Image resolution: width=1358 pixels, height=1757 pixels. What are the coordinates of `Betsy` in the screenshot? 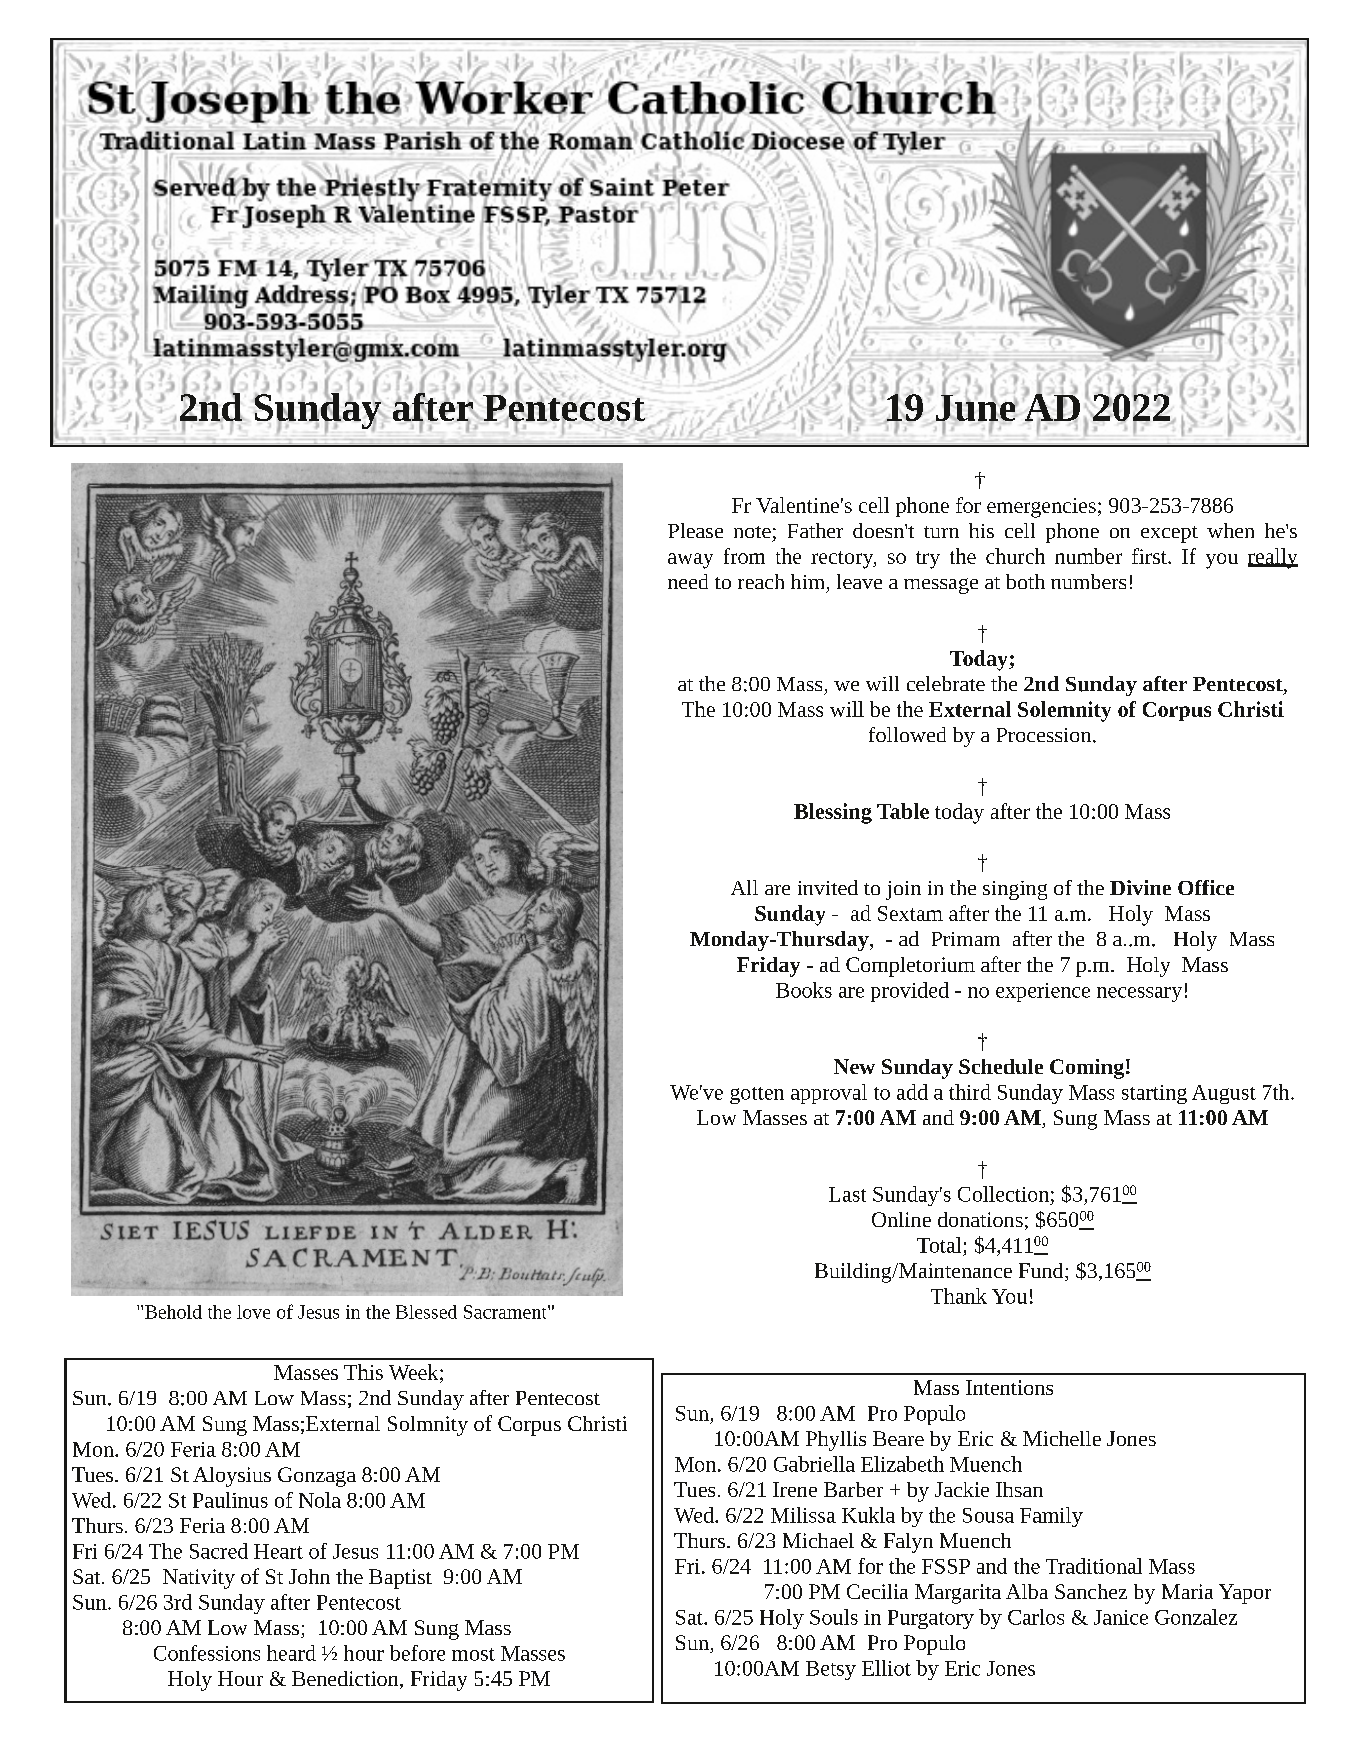 It's located at (831, 1670).
